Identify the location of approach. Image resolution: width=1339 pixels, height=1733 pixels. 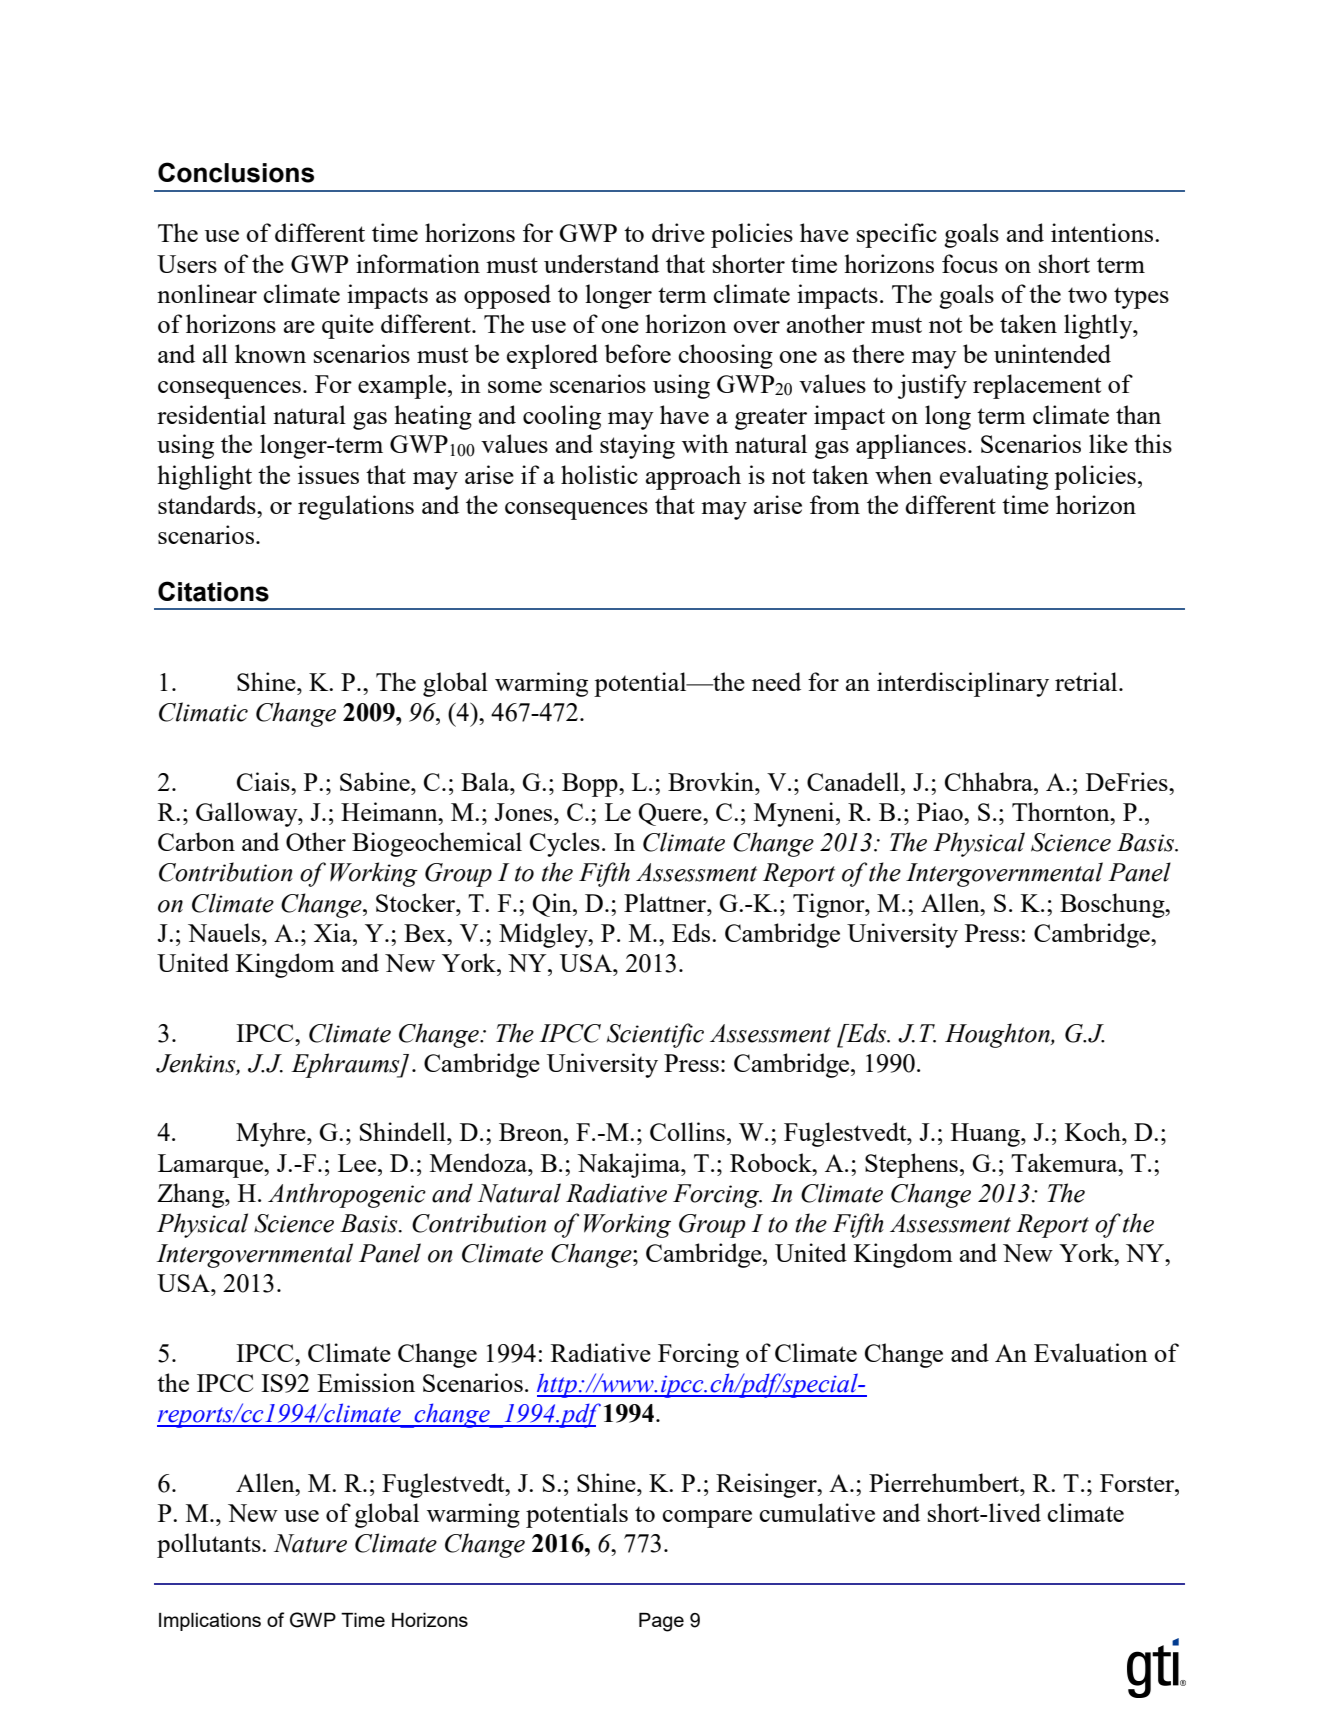
(693, 477).
